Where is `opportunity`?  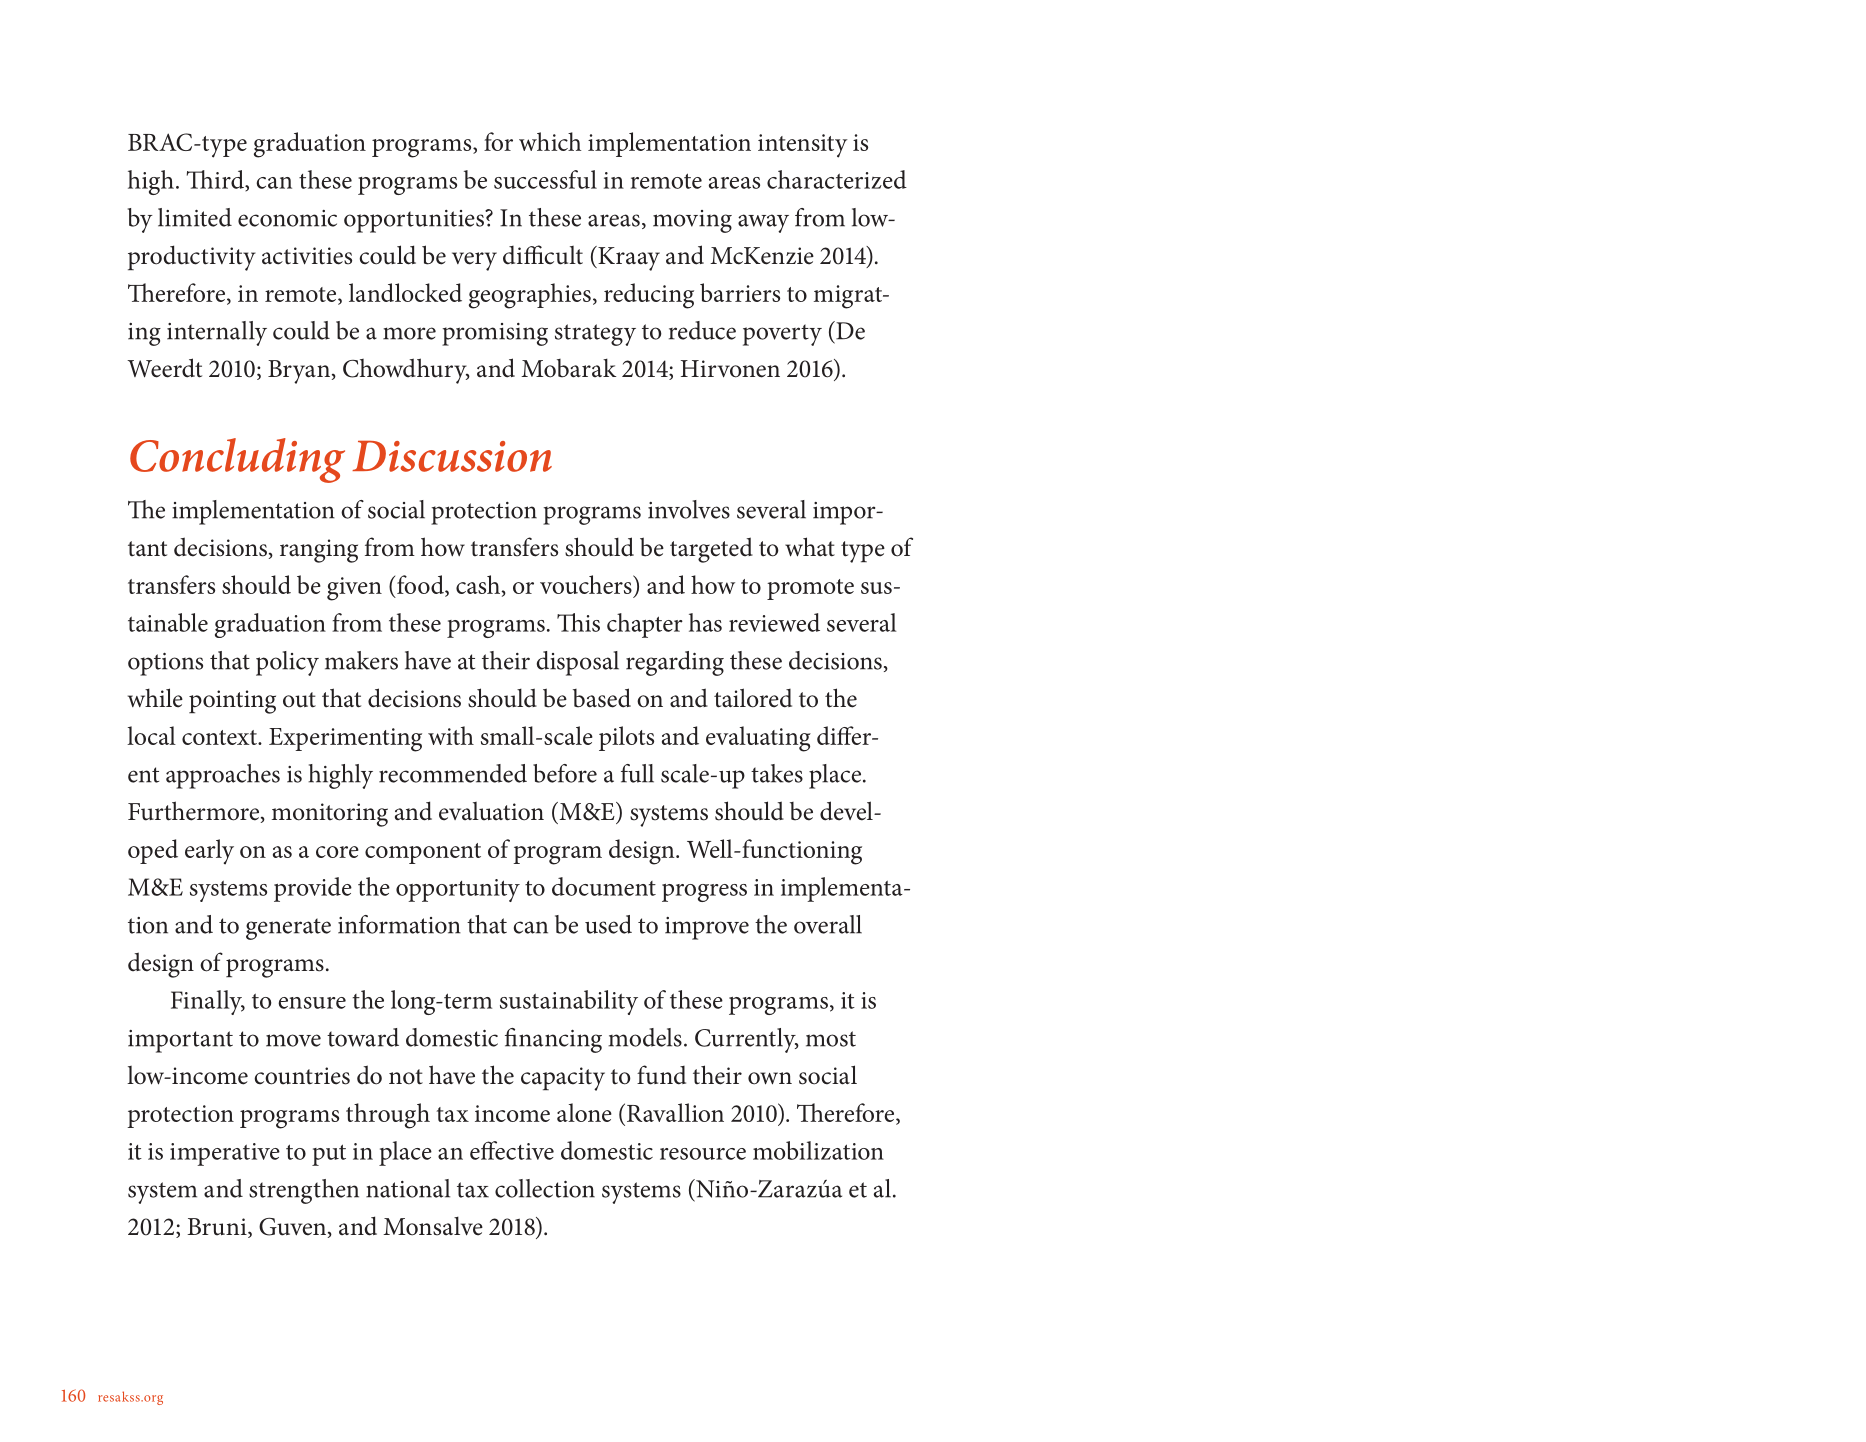 opportunity is located at coordinates (458, 890).
